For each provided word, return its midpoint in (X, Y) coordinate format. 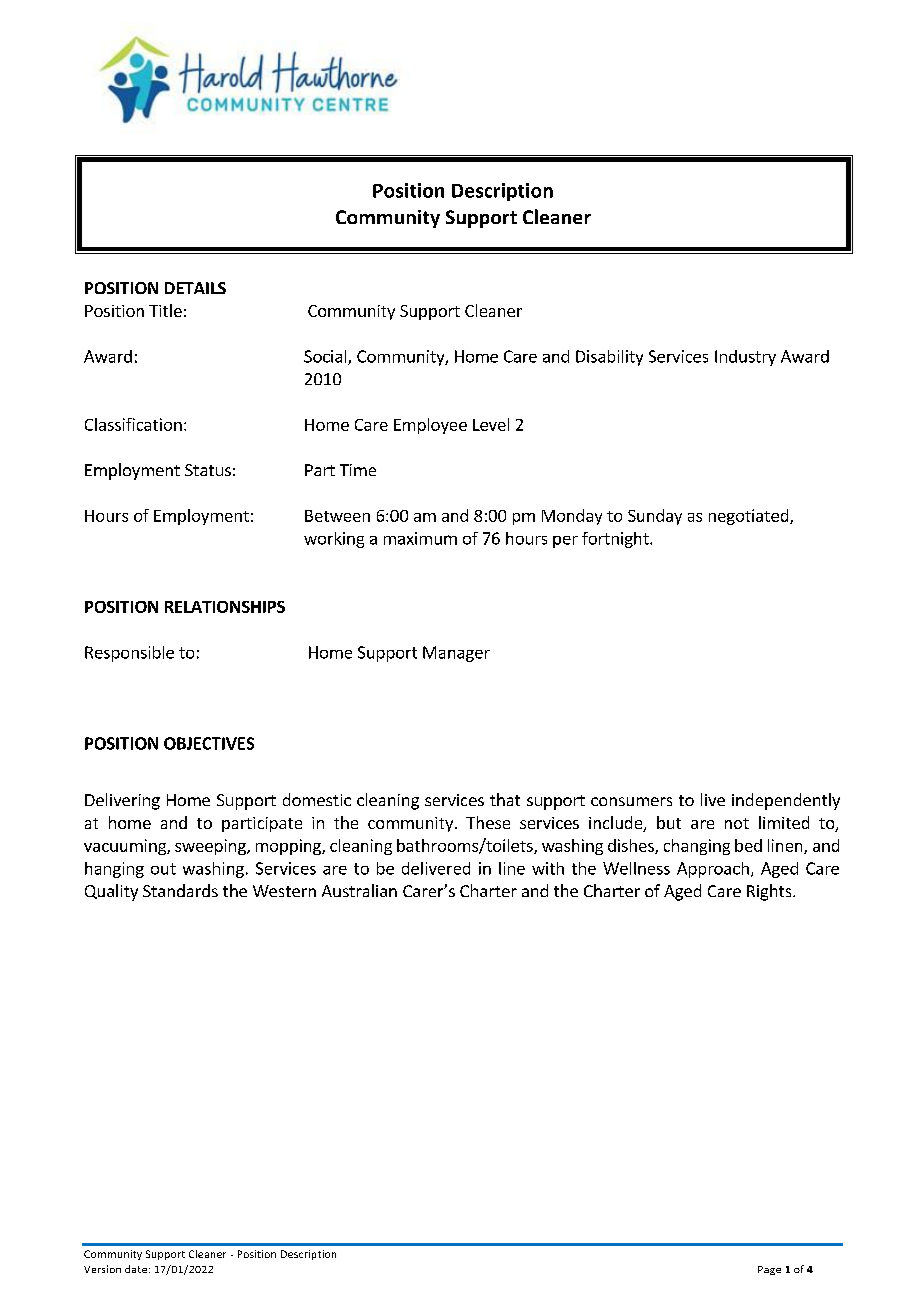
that (505, 799)
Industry (745, 358)
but (669, 822)
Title (165, 310)
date (136, 1269)
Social (326, 357)
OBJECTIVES (209, 743)
